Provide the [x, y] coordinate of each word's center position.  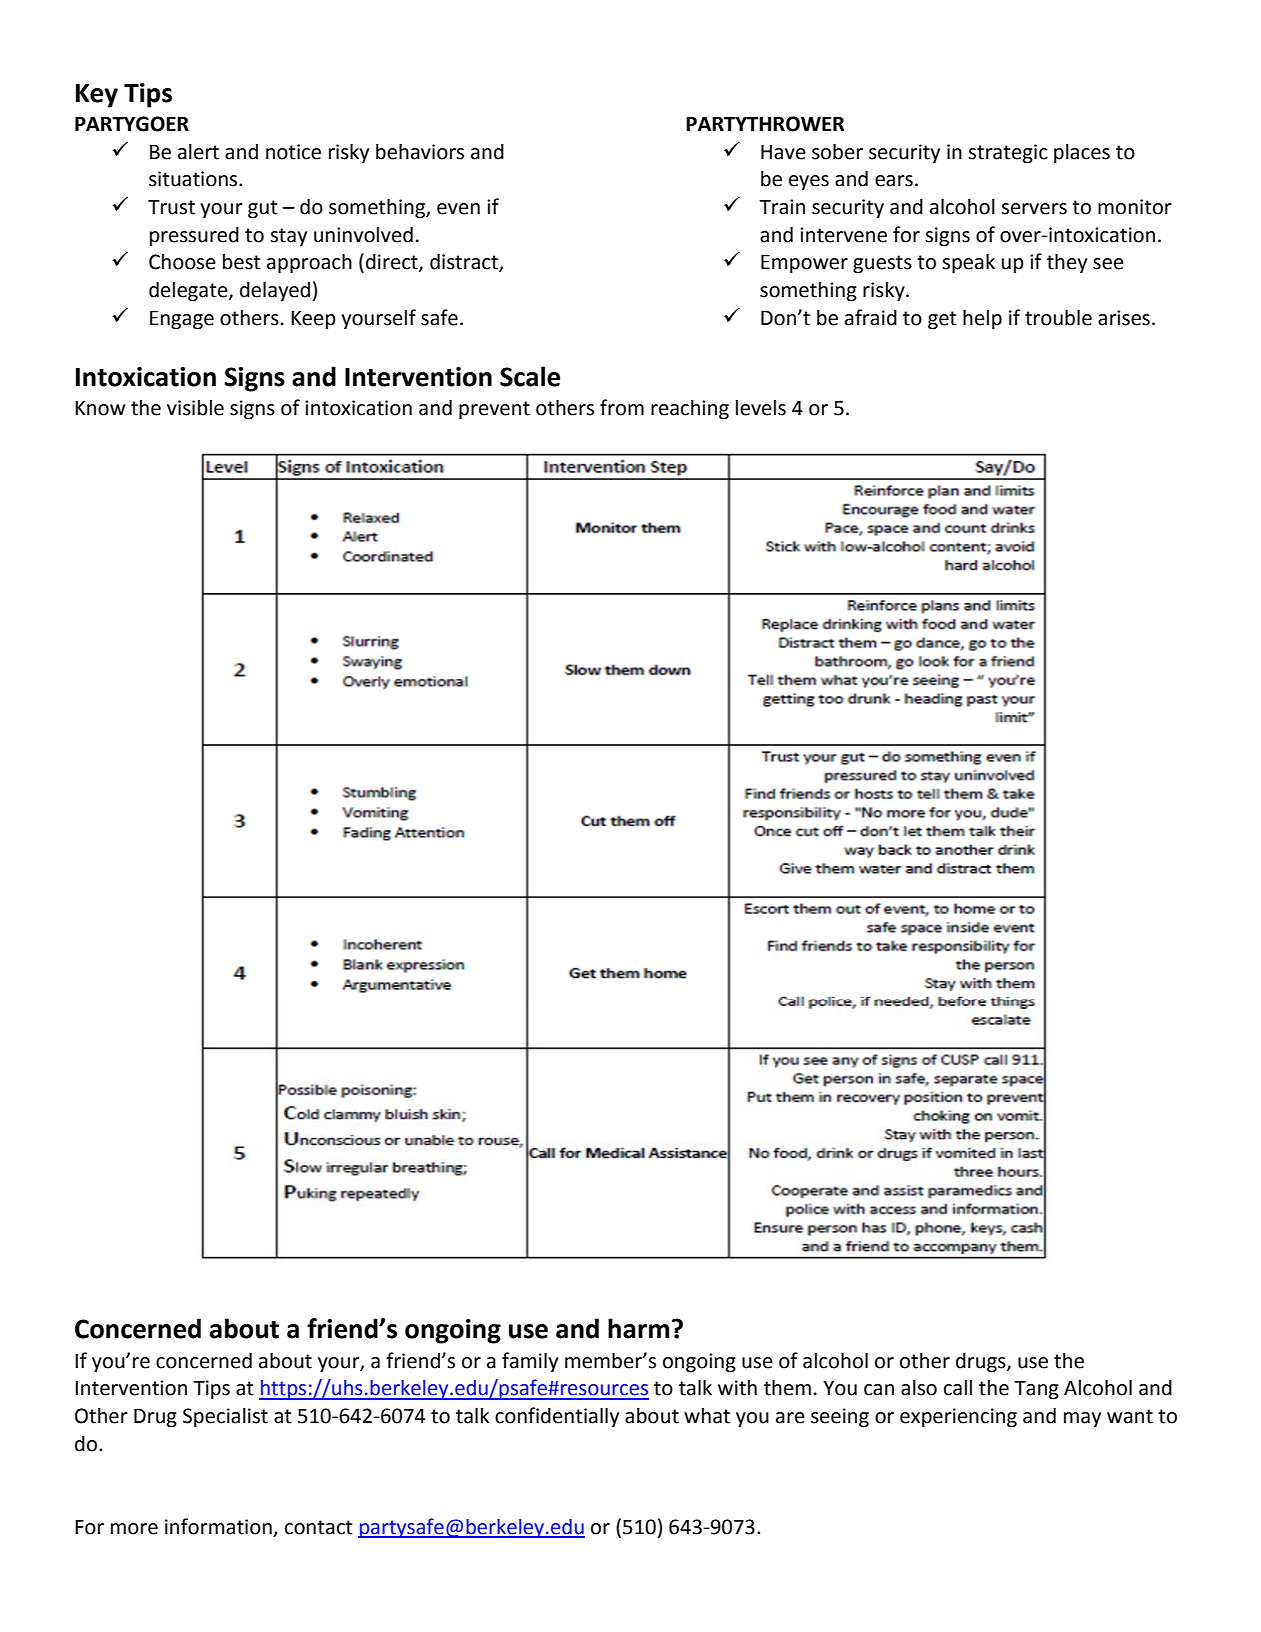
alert [198, 152]
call [958, 1388]
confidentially [557, 1417]
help [982, 320]
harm [638, 1328]
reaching [690, 410]
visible [195, 408]
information [218, 1526]
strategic [1008, 154]
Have [783, 152]
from [622, 407]
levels [761, 408]
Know [100, 408]
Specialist [225, 1418]
